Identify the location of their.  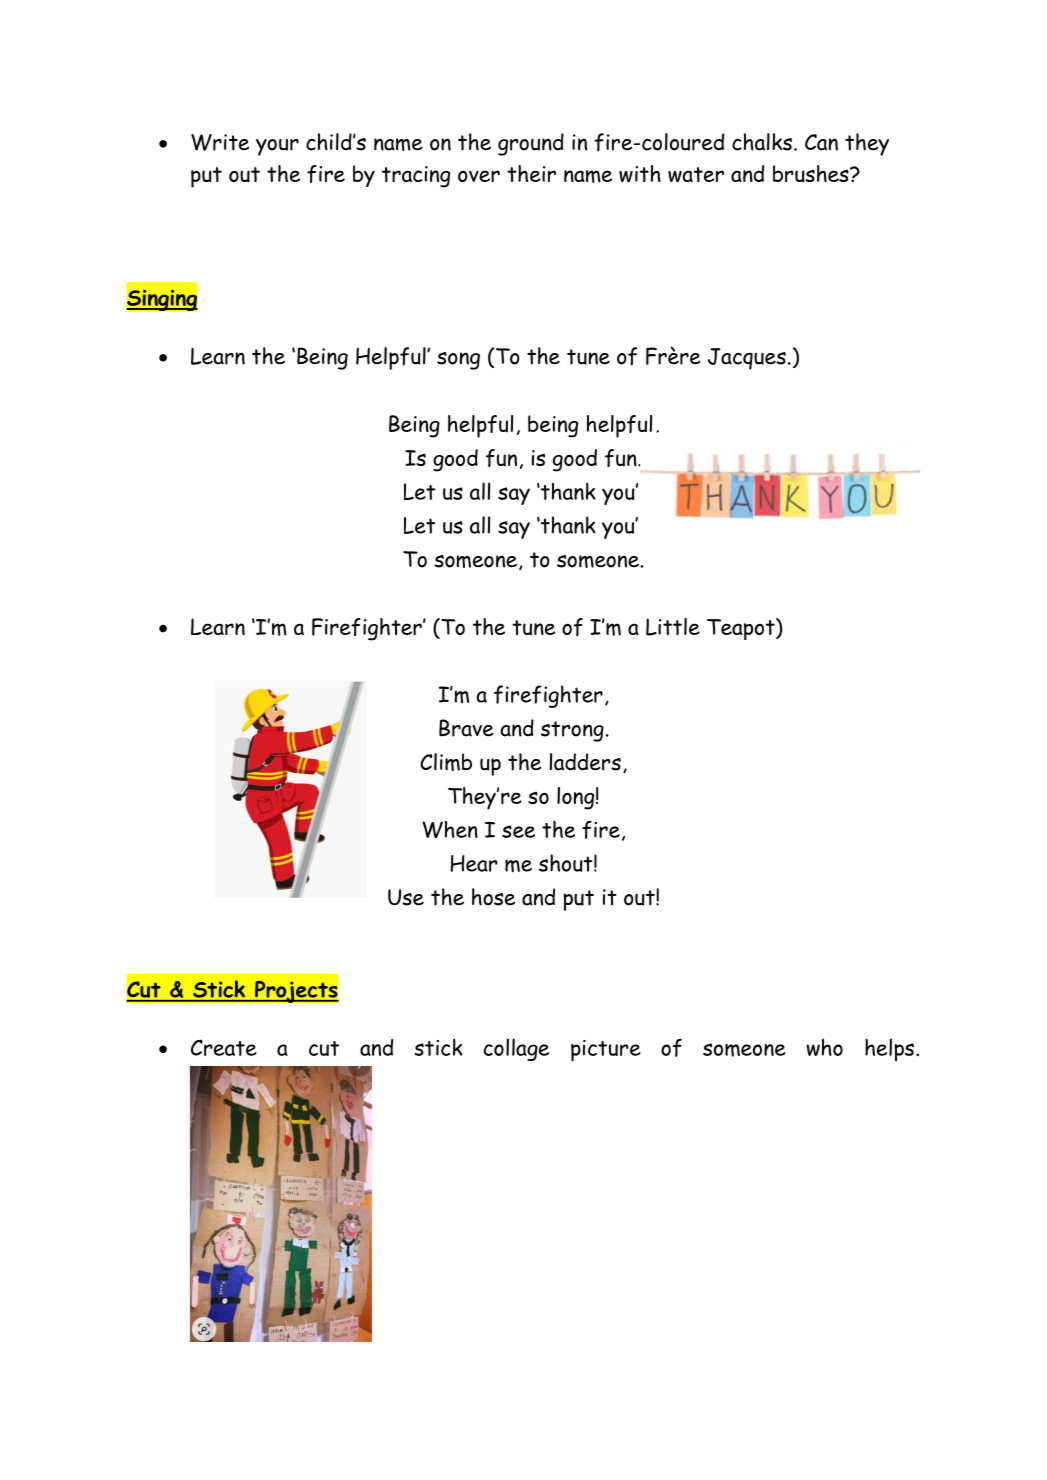
(531, 173).
